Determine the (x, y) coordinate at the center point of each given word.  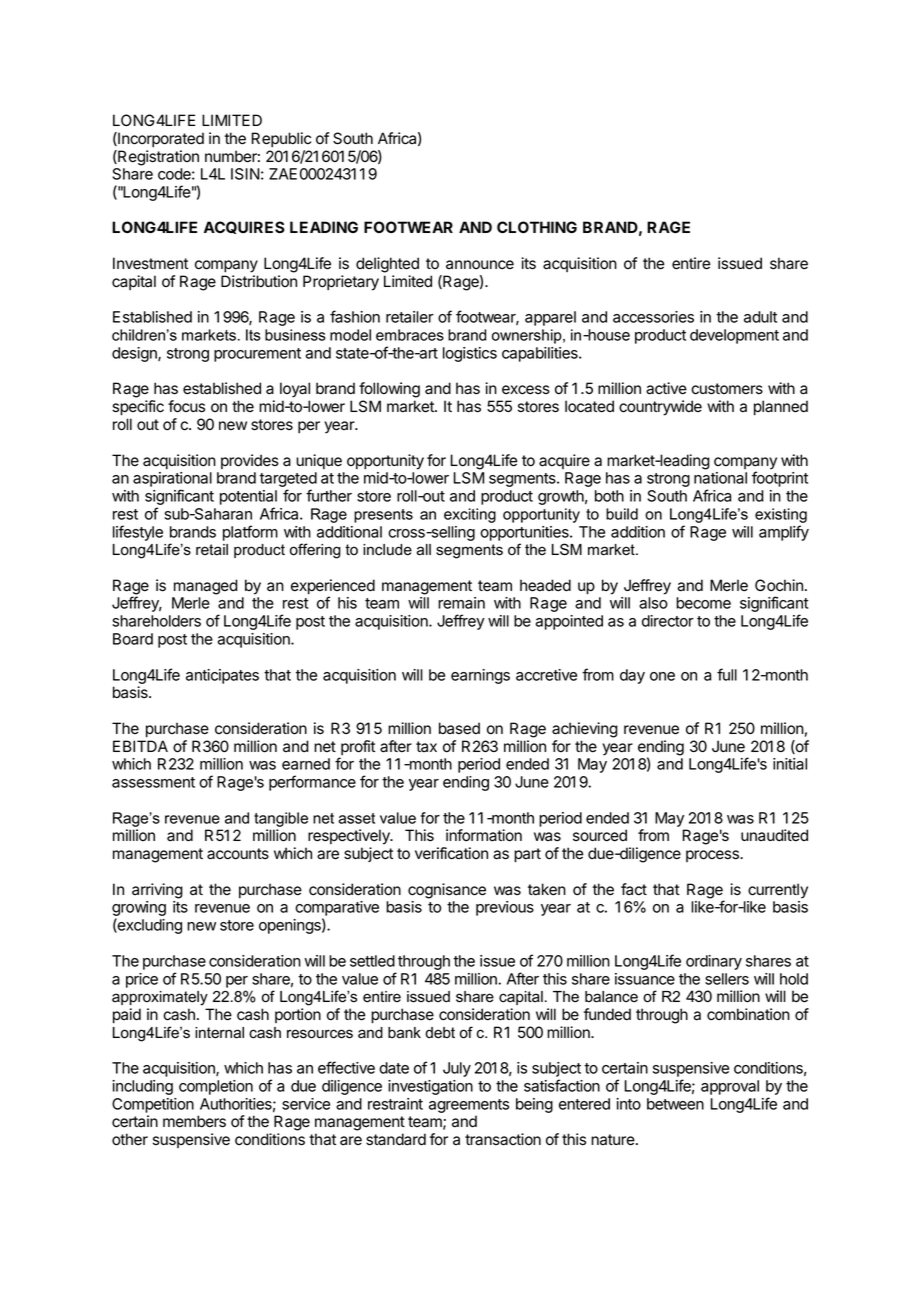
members (194, 1121)
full (727, 674)
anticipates (222, 676)
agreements (469, 1106)
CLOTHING (537, 227)
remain (461, 603)
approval (730, 1087)
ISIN (245, 174)
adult (760, 317)
